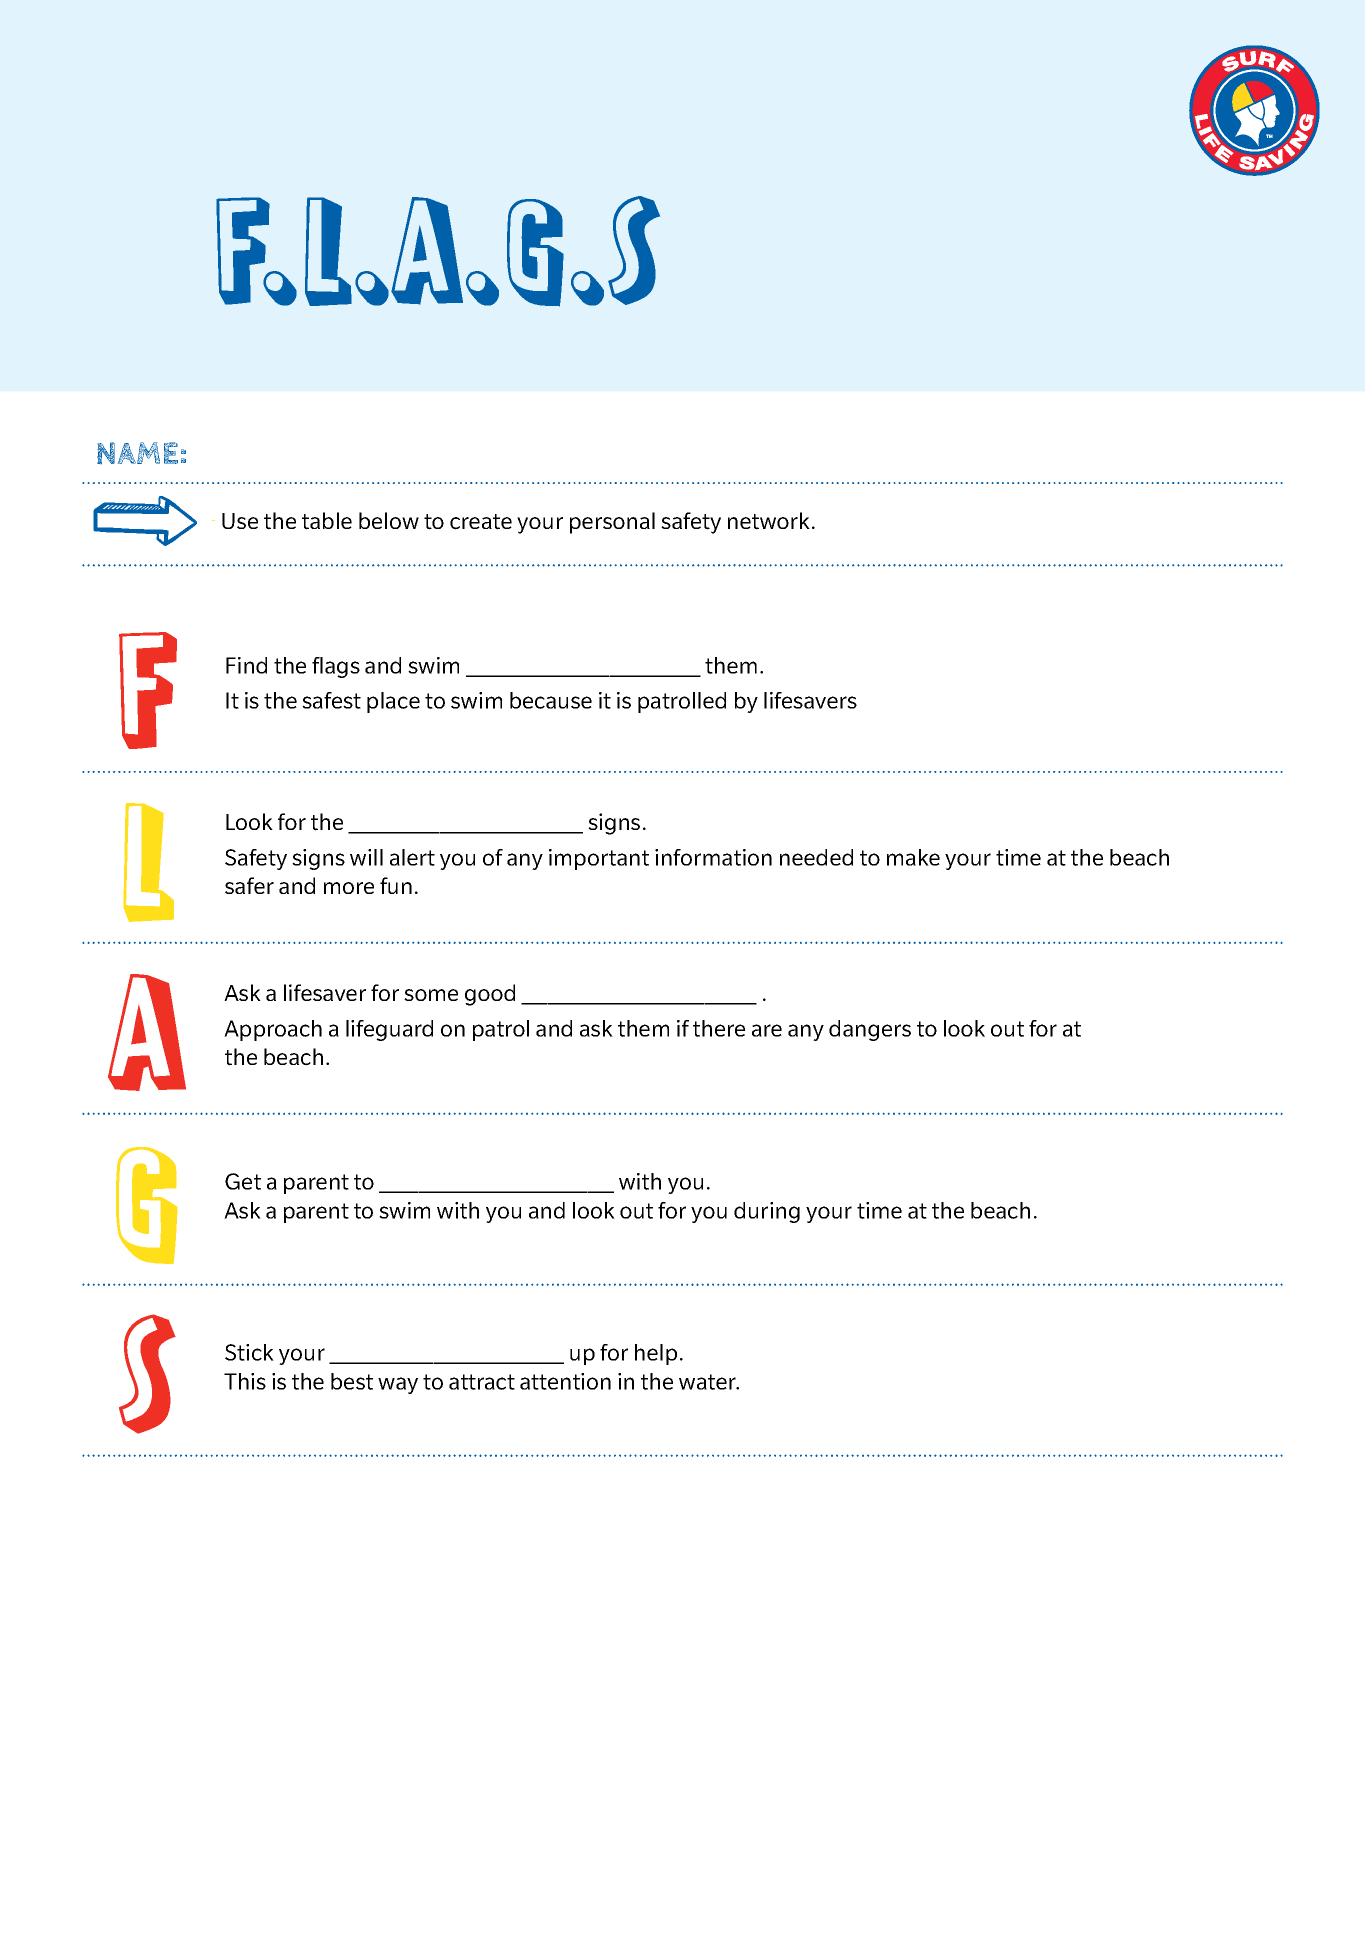  I want to click on create, so click(481, 522).
